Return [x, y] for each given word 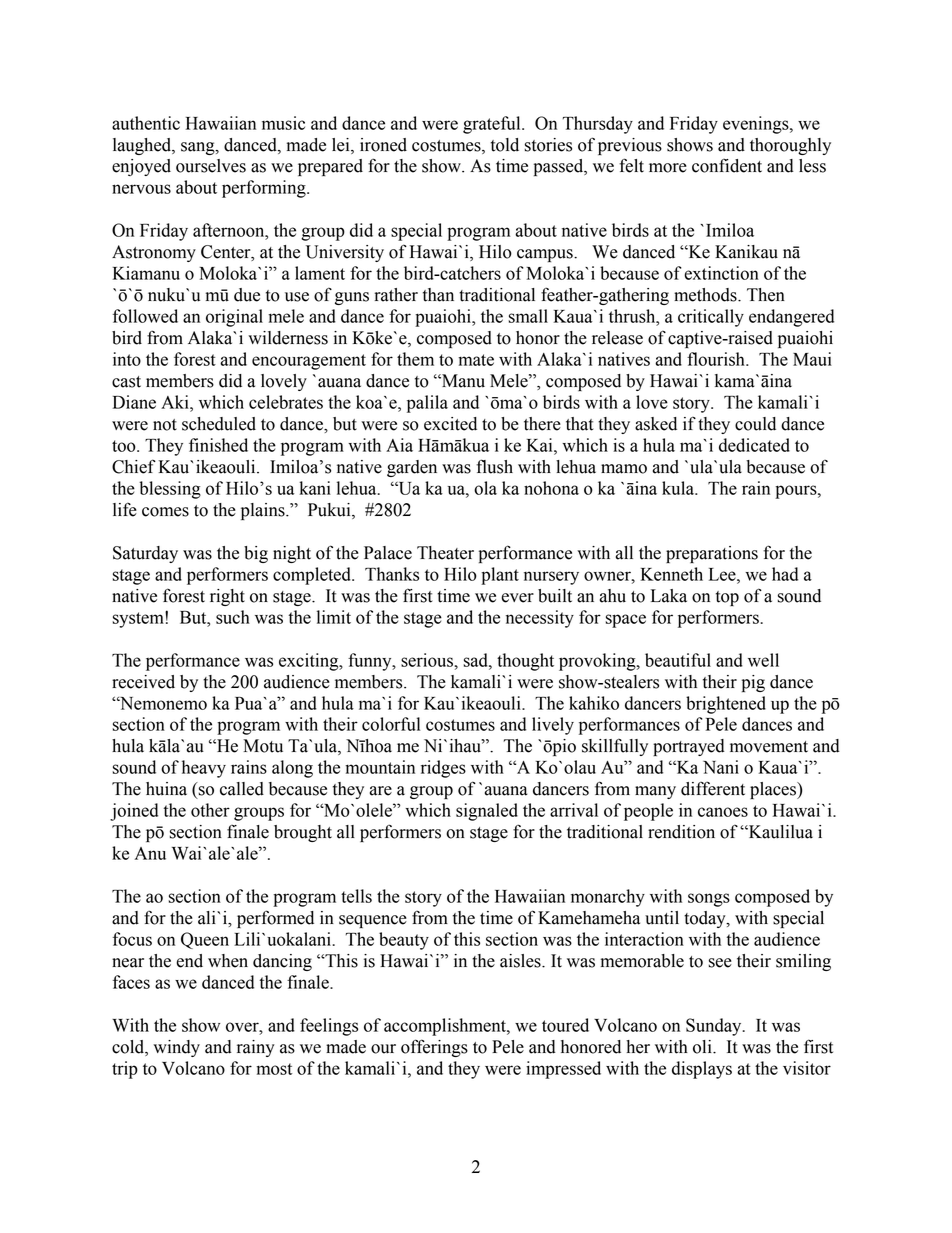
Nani [721, 767]
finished [218, 445]
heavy [204, 769]
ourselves [211, 166]
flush [494, 466]
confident [727, 166]
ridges [443, 769]
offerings [434, 1048]
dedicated [754, 445]
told [505, 145]
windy [176, 1048]
